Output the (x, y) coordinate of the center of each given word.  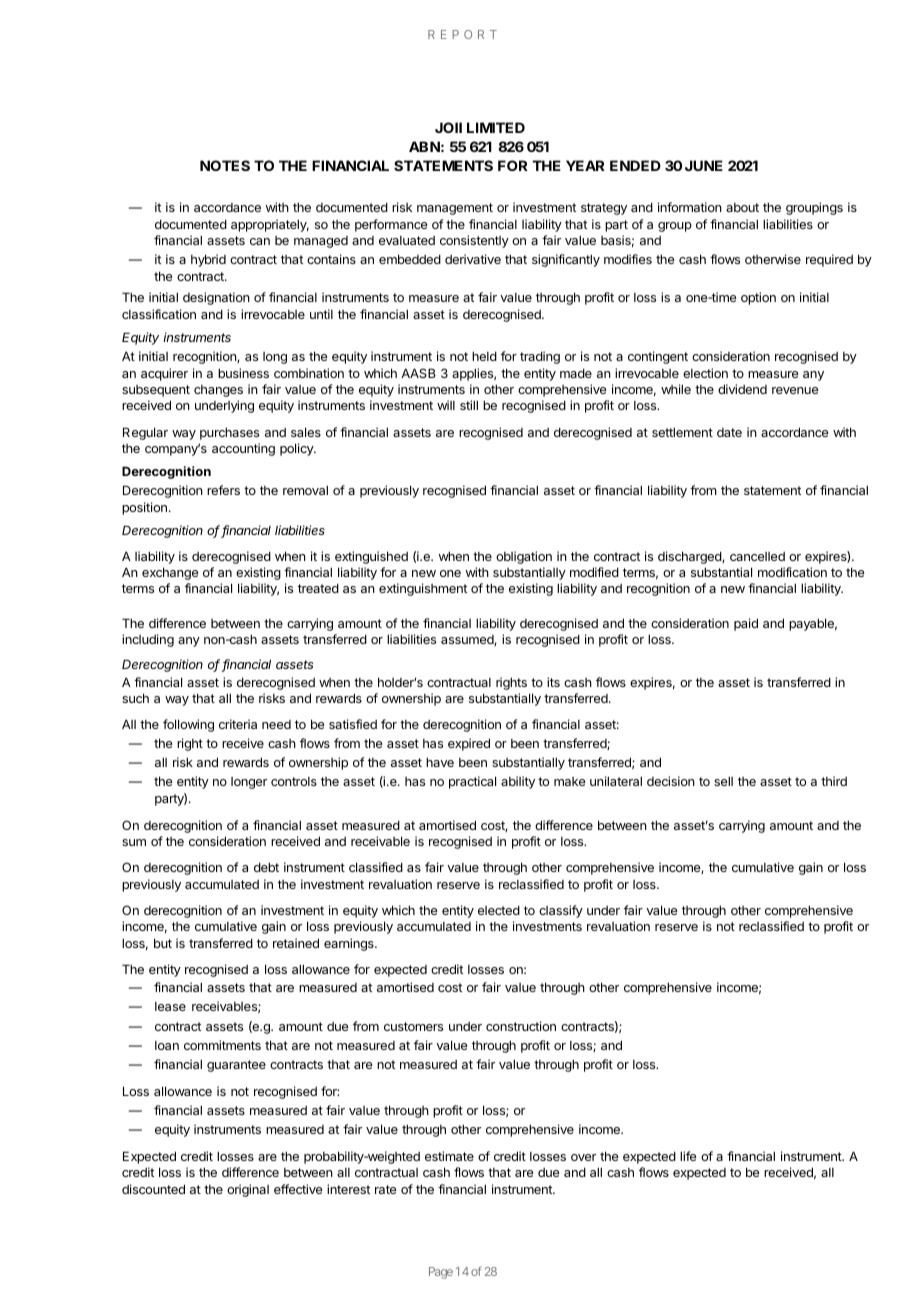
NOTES (225, 165)
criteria (238, 724)
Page (441, 1273)
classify (561, 911)
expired (469, 744)
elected (499, 910)
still (469, 405)
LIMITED (496, 127)
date (729, 432)
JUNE (704, 165)
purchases (229, 433)
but (163, 943)
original (248, 1190)
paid (746, 624)
